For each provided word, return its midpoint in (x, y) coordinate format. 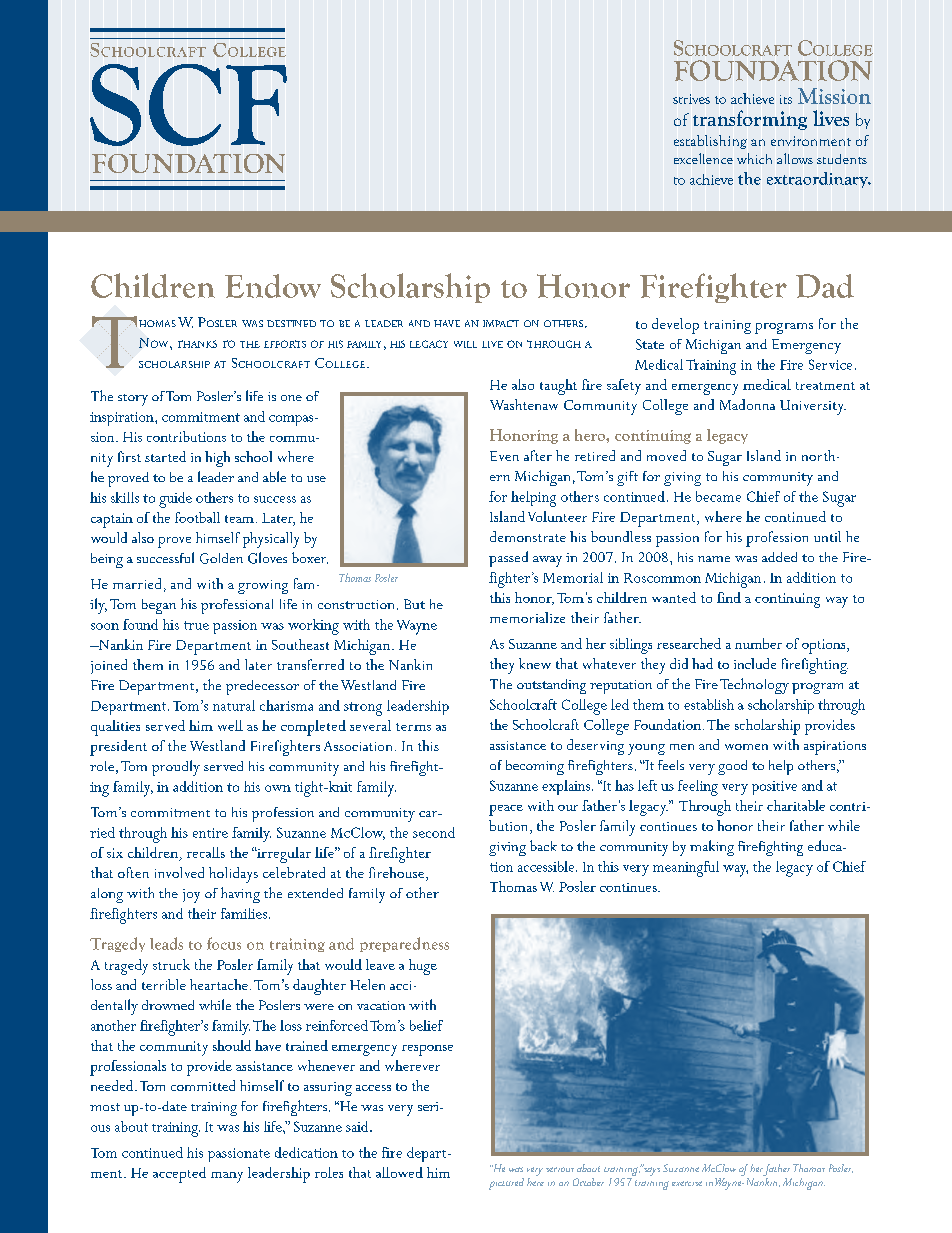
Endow (273, 286)
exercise (687, 1183)
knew (535, 663)
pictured (506, 1184)
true (196, 625)
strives (691, 99)
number (758, 643)
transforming (750, 120)
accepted (179, 1175)
